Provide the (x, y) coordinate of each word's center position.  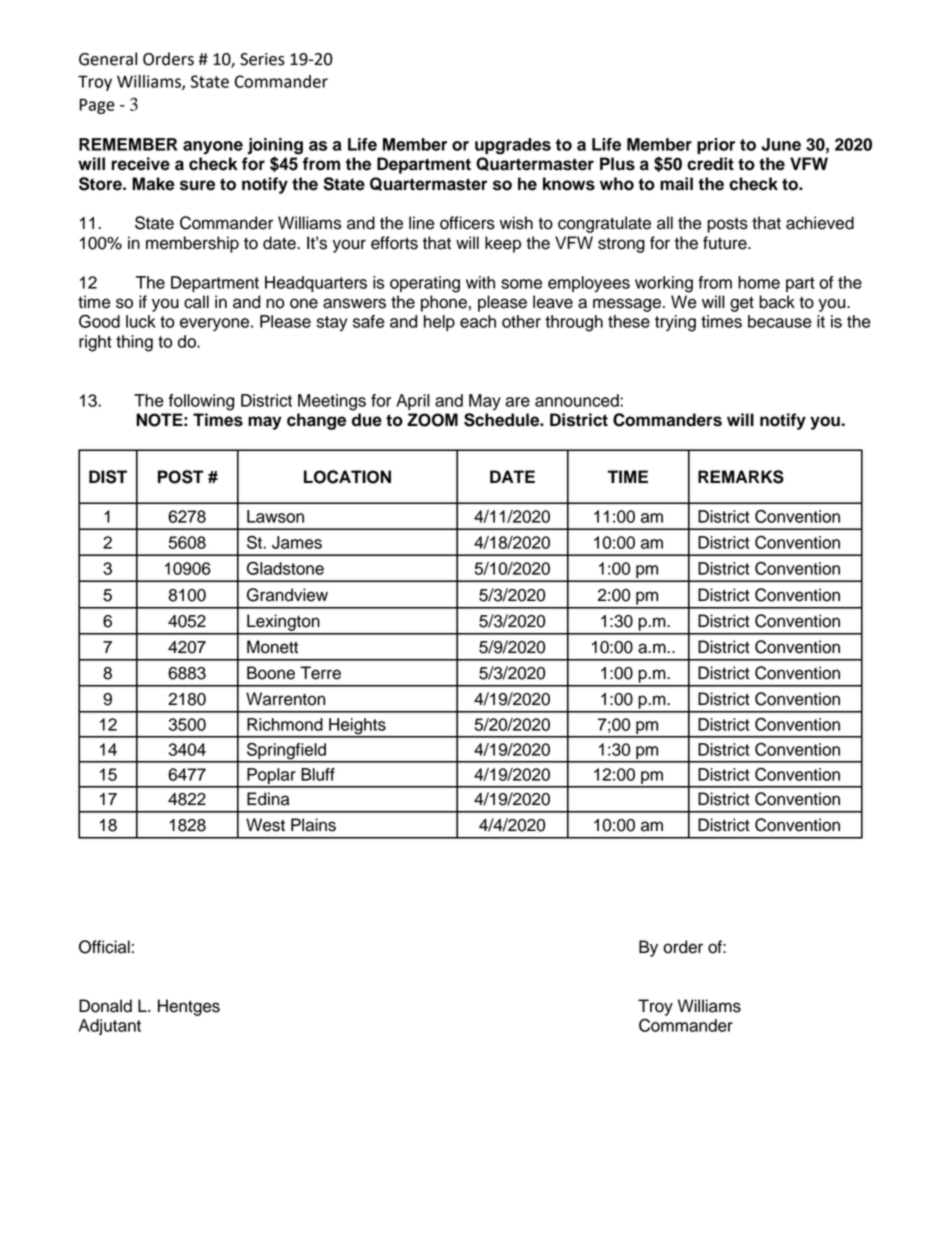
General (108, 59)
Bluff (318, 774)
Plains (313, 825)
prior (716, 146)
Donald (105, 1006)
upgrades (513, 146)
